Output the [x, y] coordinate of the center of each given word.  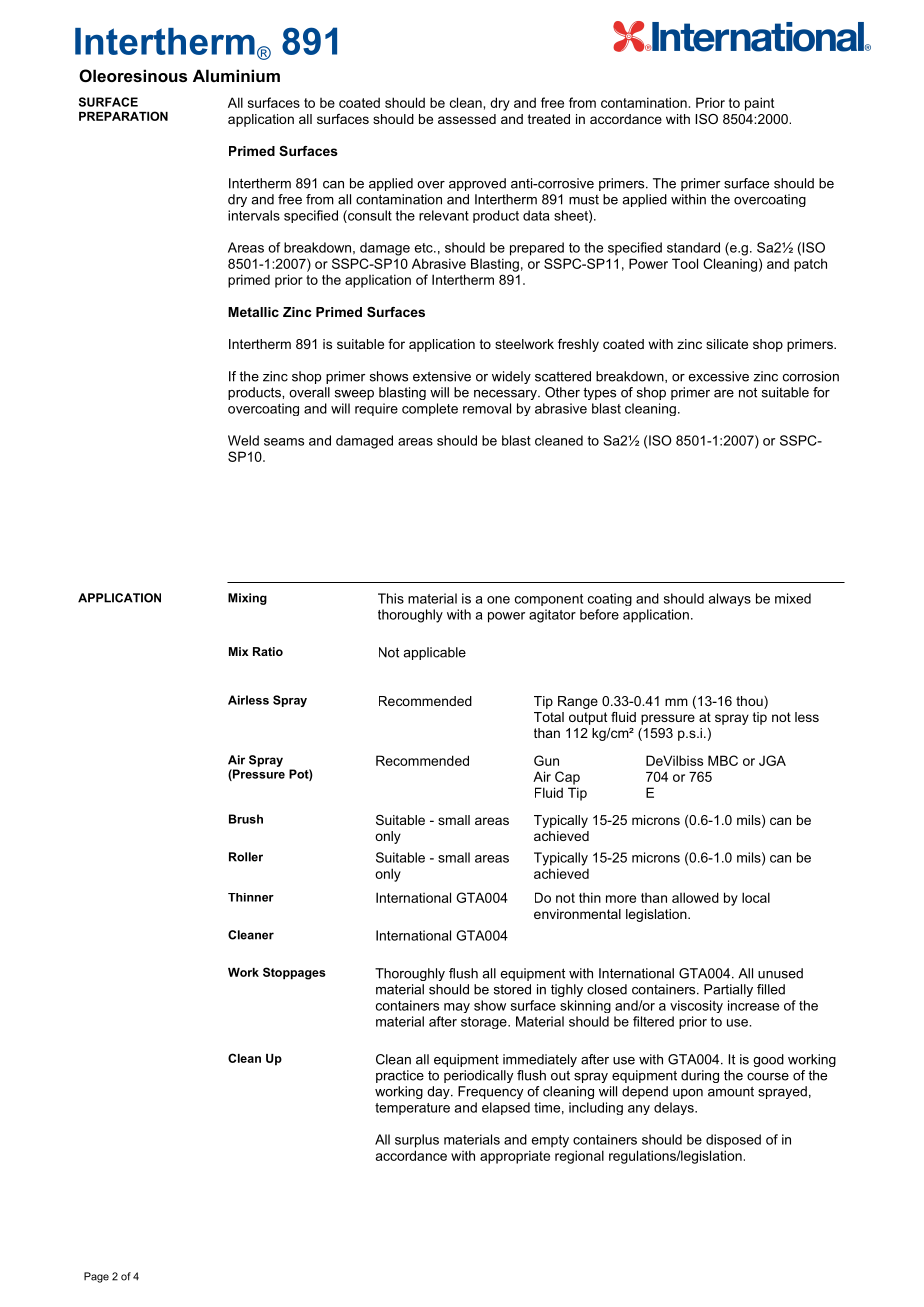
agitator [552, 616]
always [729, 599]
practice [400, 1076]
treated [549, 119]
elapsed [506, 1108]
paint [759, 104]
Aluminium [236, 75]
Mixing [247, 599]
